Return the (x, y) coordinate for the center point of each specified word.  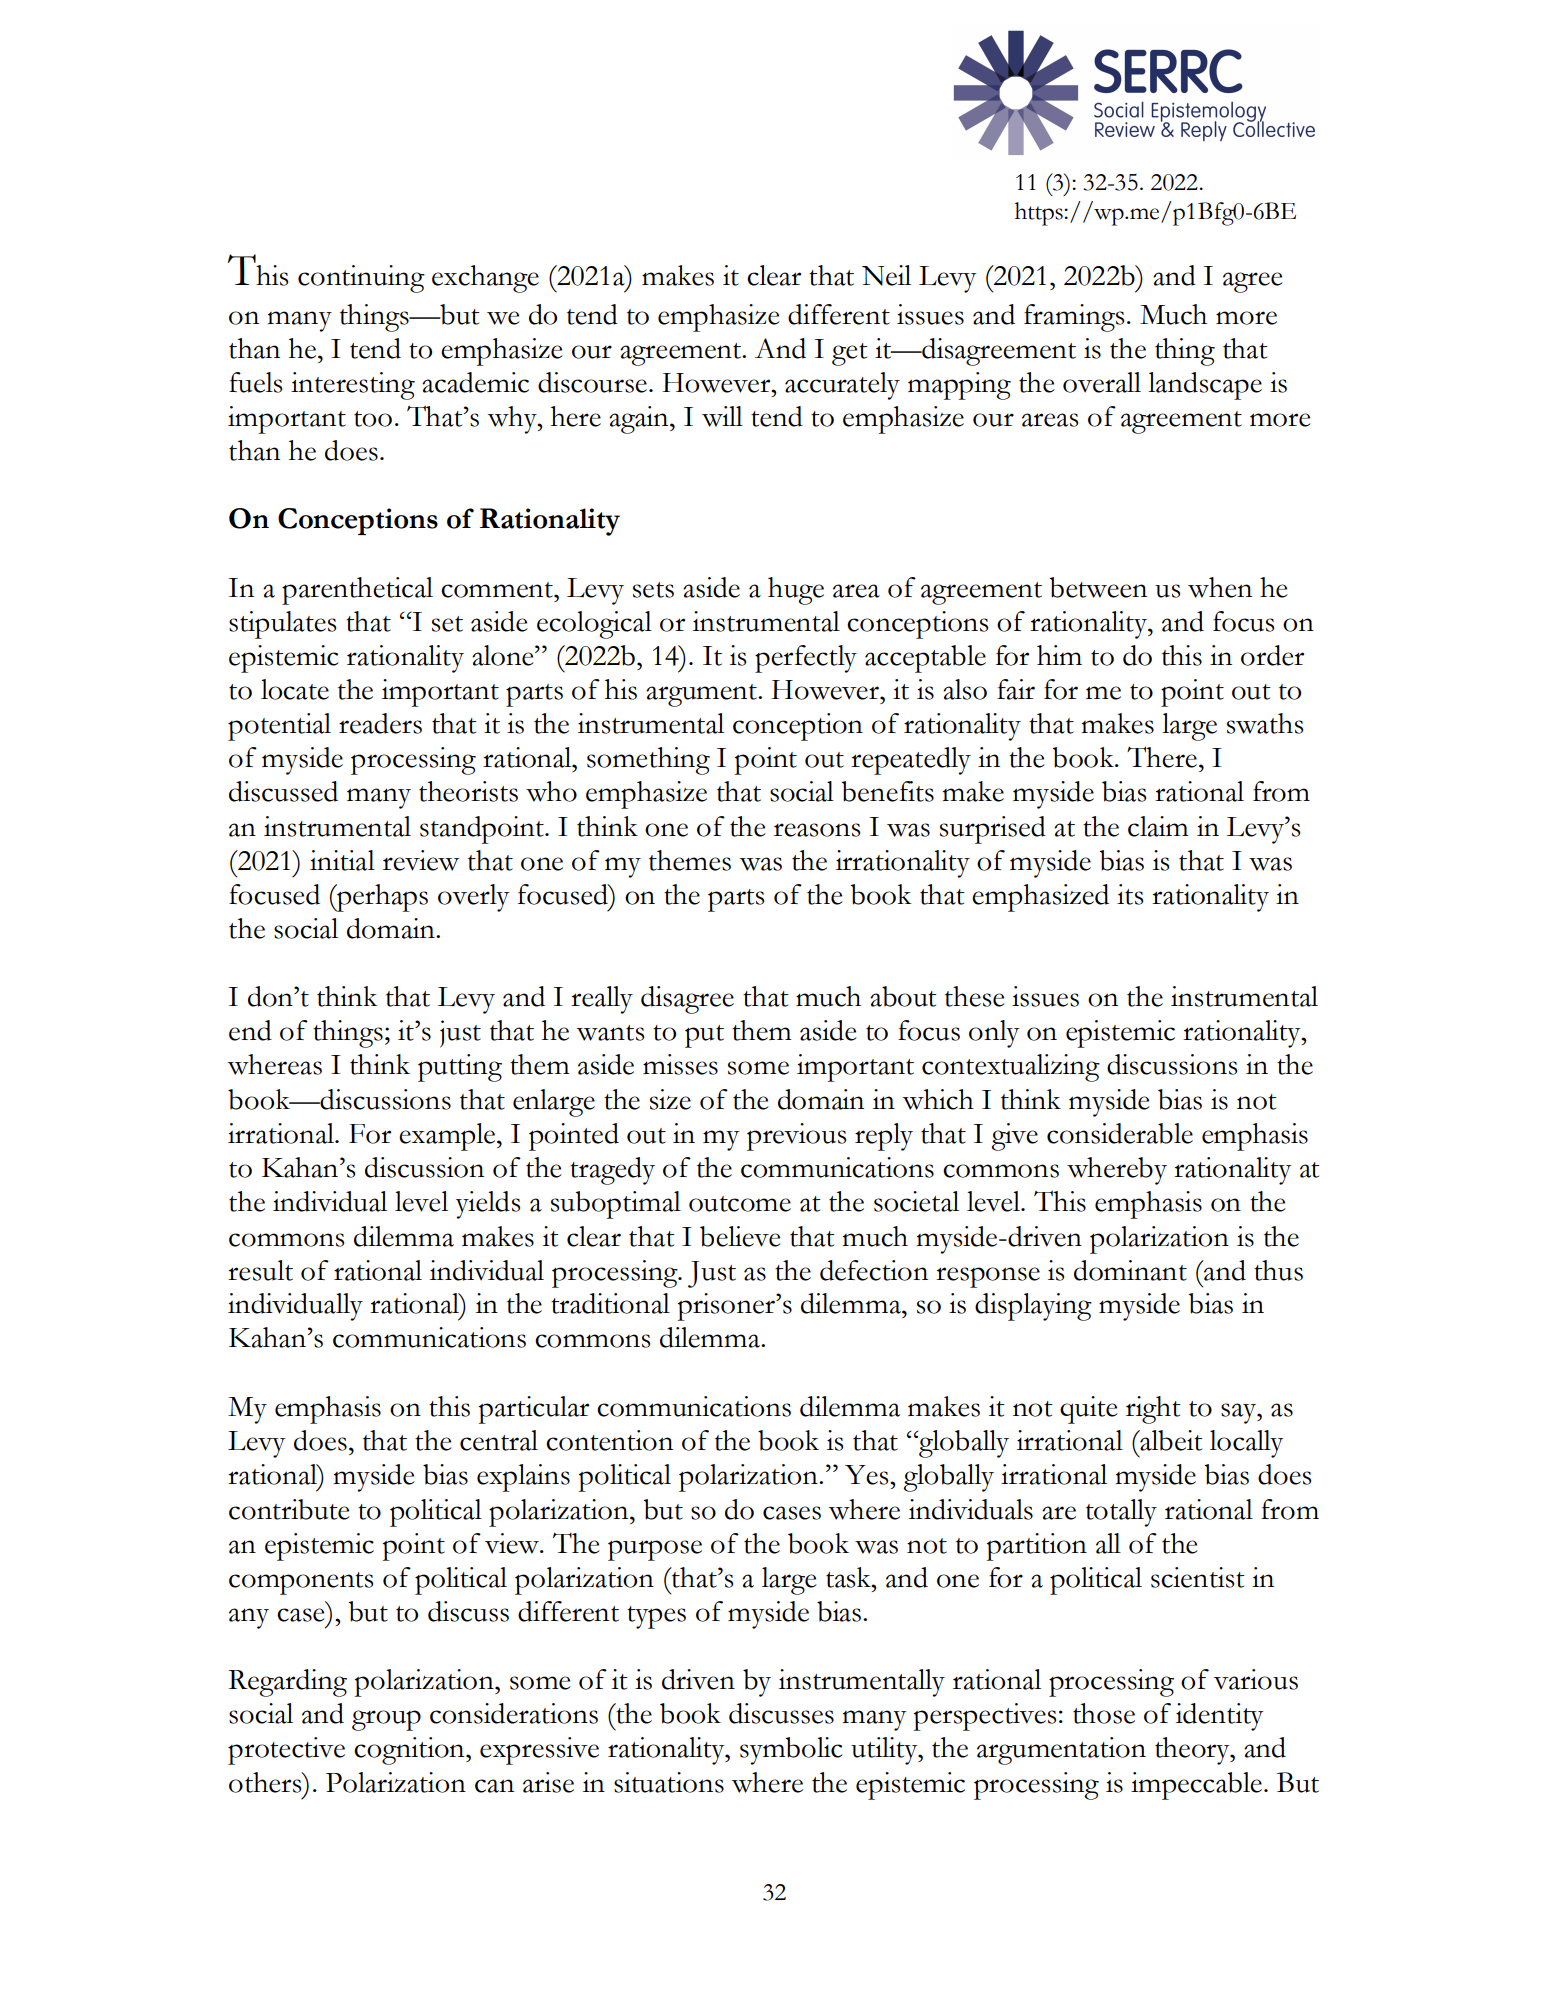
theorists (468, 791)
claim (1158, 826)
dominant (1130, 1270)
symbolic (791, 1751)
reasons (817, 830)
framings (1074, 318)
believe (740, 1236)
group (386, 1720)
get (850, 354)
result (260, 1270)
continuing (361, 279)
